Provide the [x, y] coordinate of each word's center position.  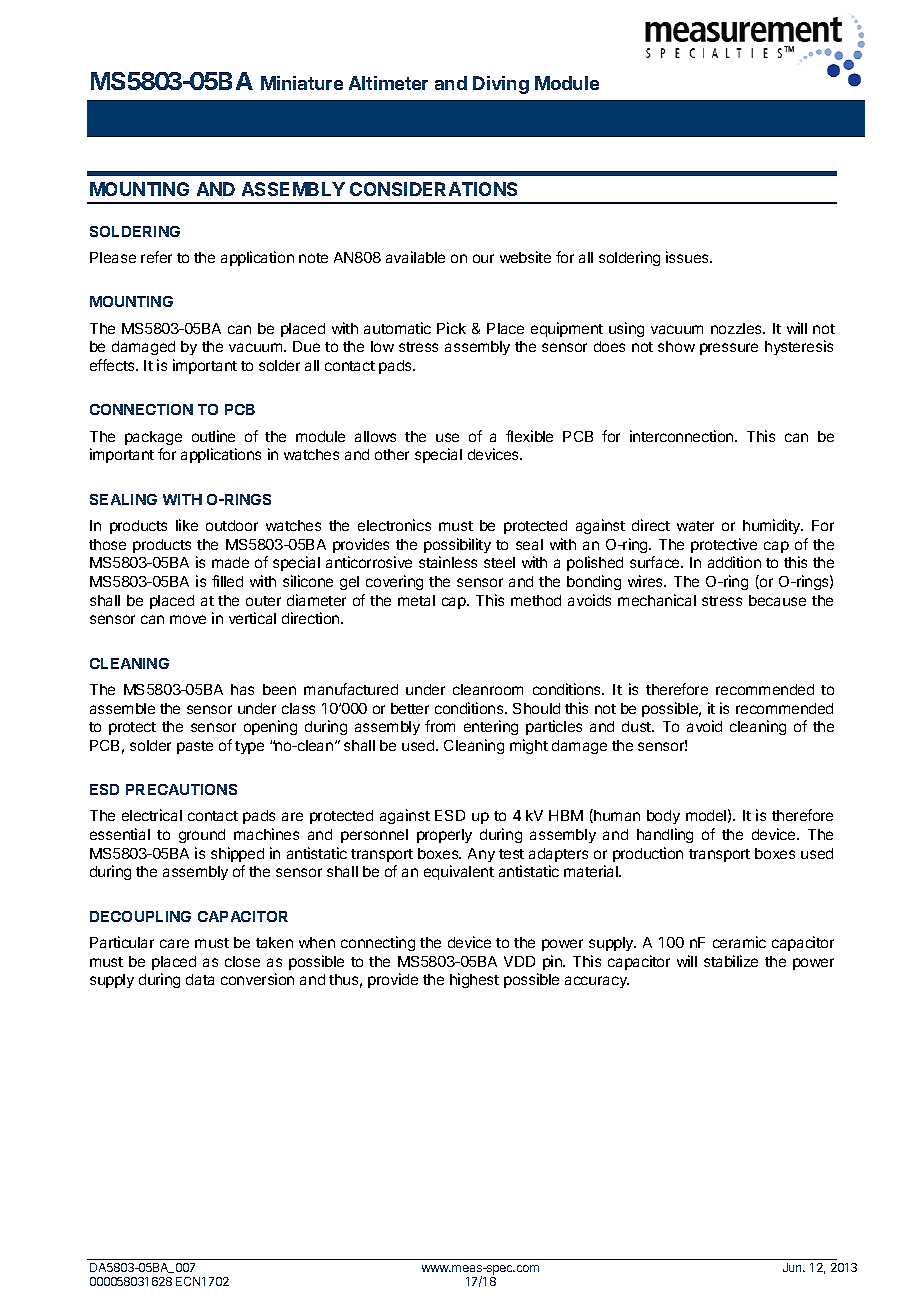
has [242, 689]
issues [688, 257]
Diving [501, 85]
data [200, 979]
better [410, 708]
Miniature [302, 83]
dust [637, 726]
